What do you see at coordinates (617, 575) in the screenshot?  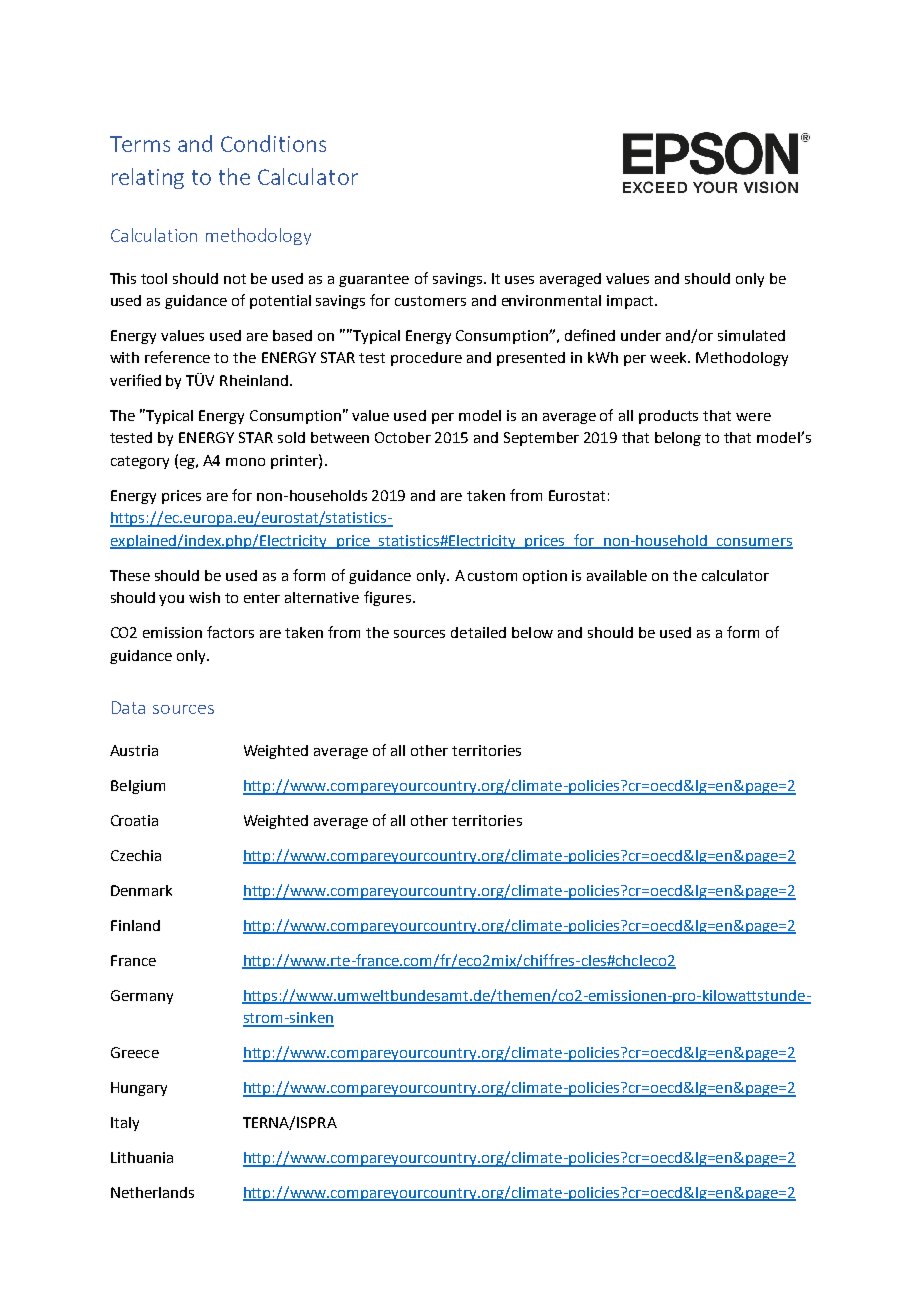 I see `available` at bounding box center [617, 575].
